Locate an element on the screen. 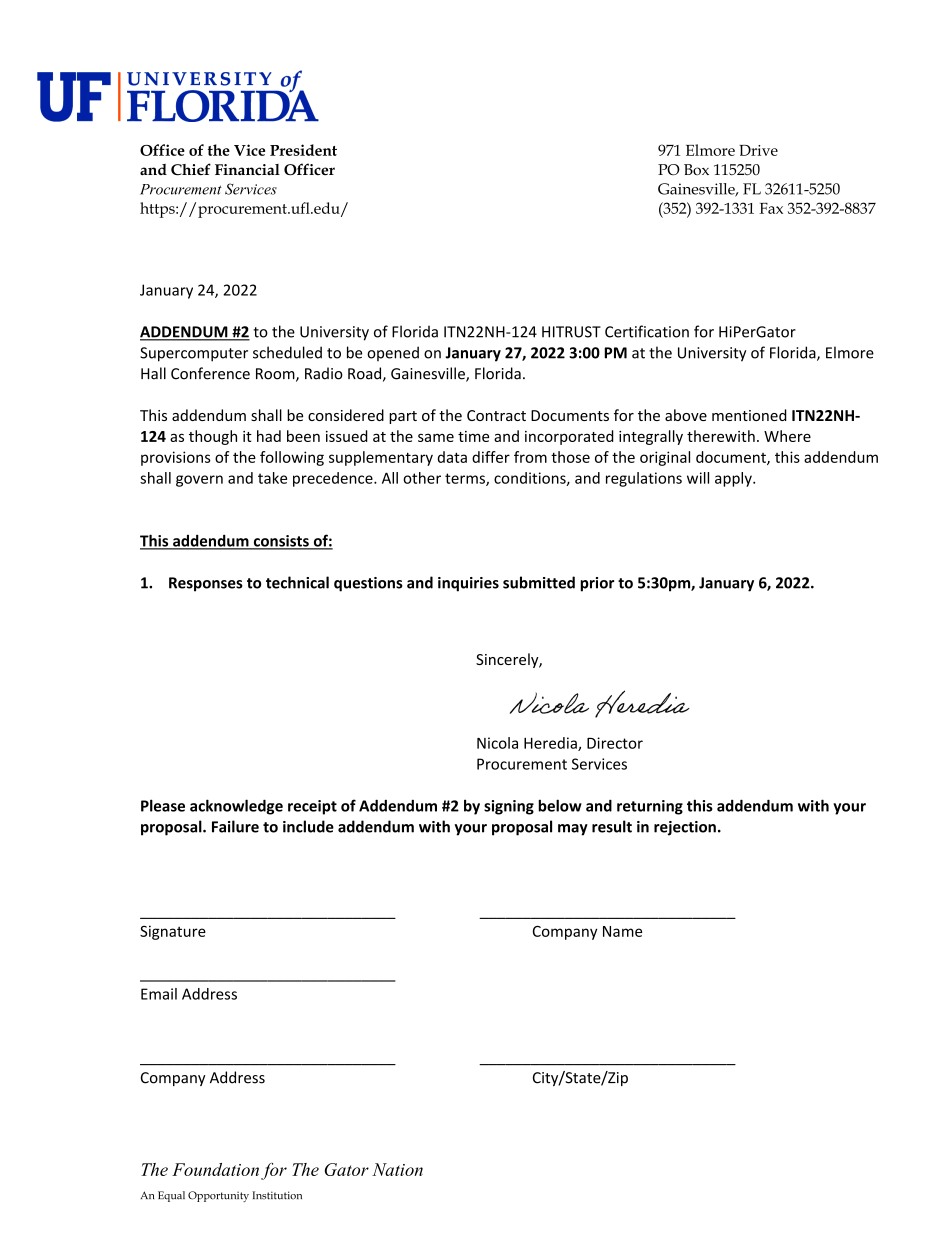 The width and height of the screenshot is (952, 1233). Financial is located at coordinates (247, 169).
